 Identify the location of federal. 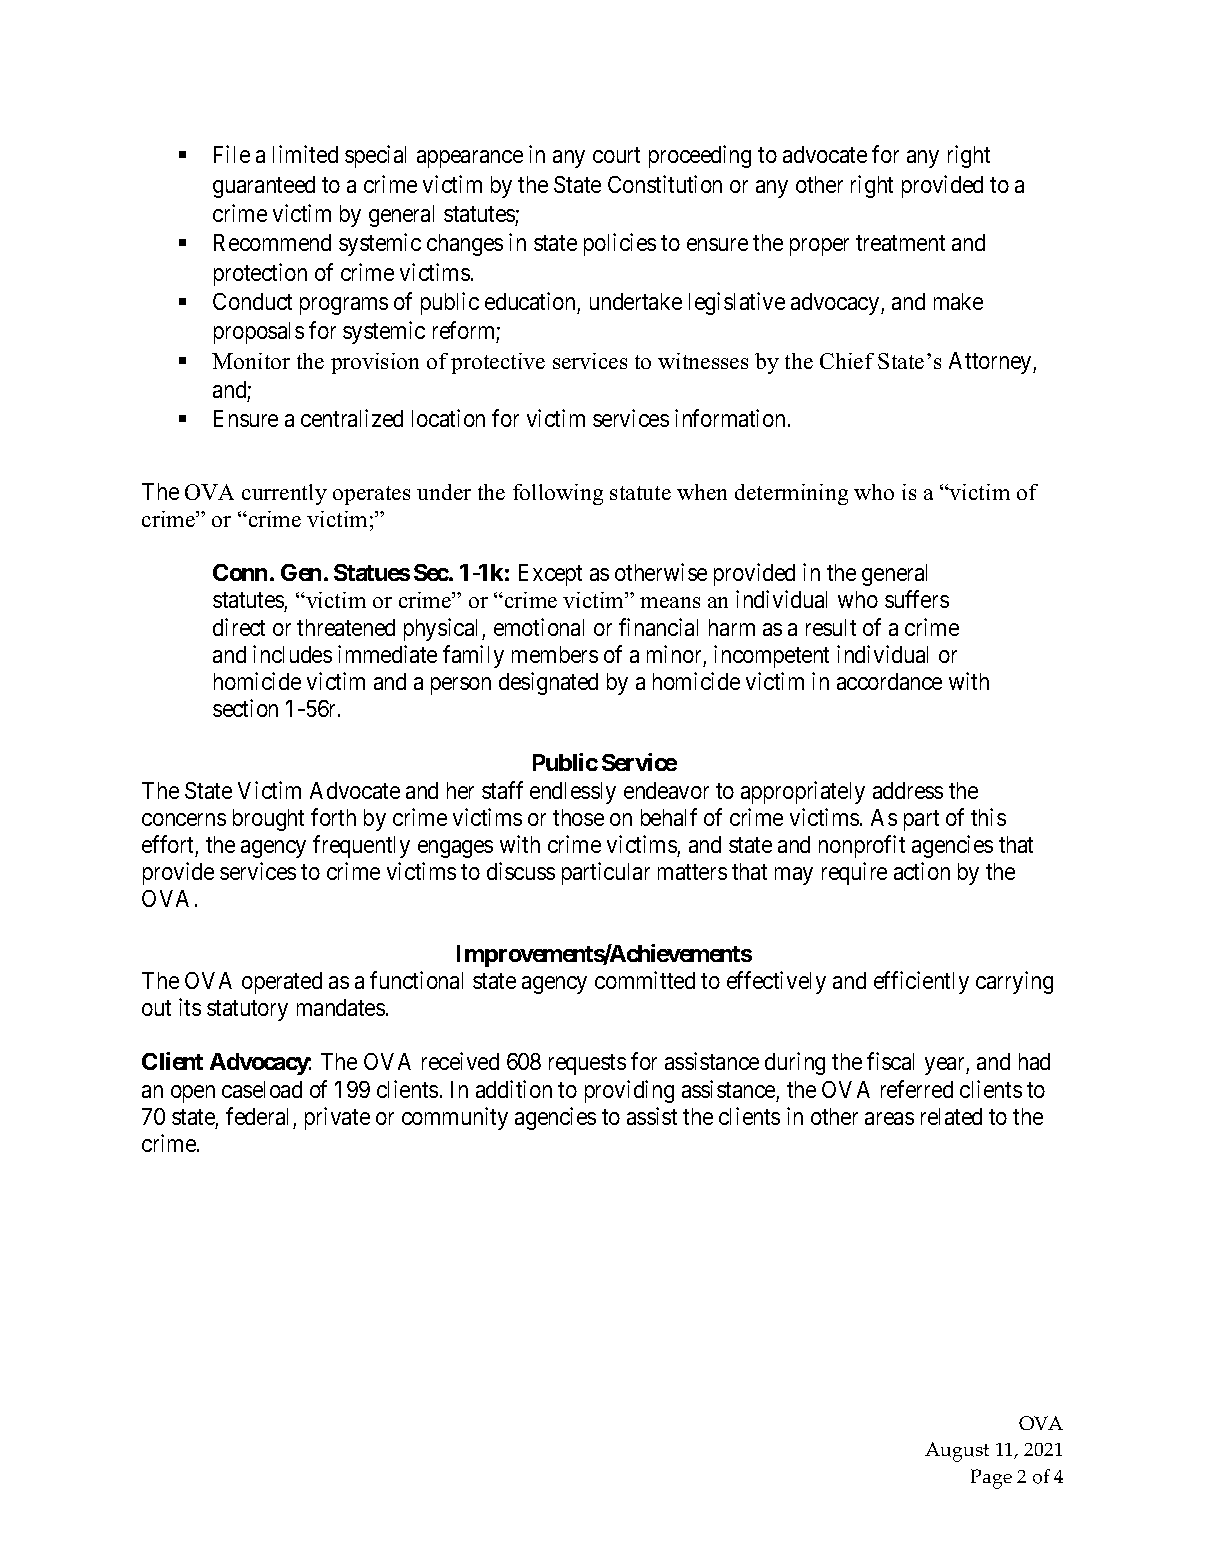
(257, 1116).
